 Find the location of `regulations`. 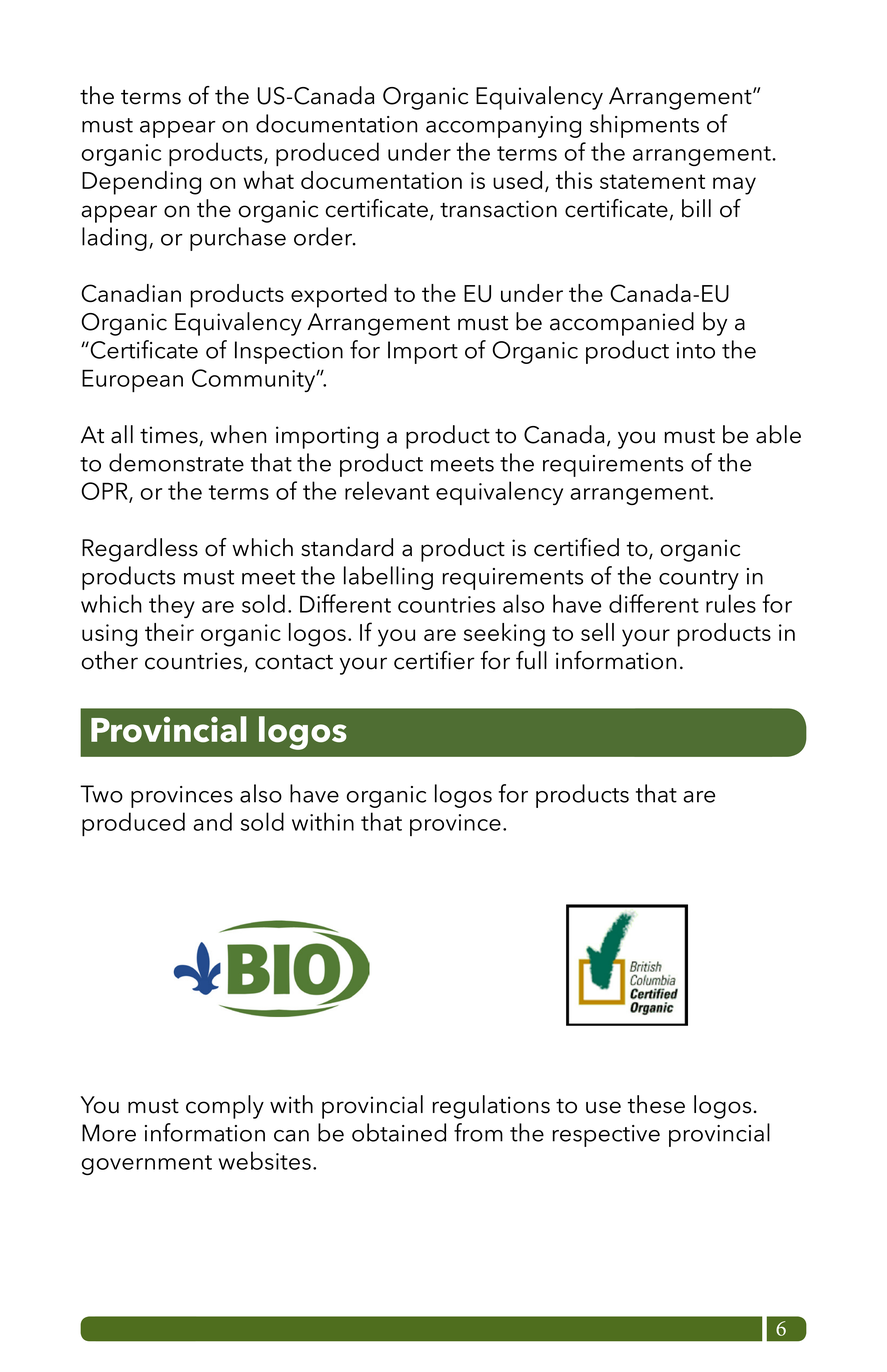

regulations is located at coordinates (491, 1107).
